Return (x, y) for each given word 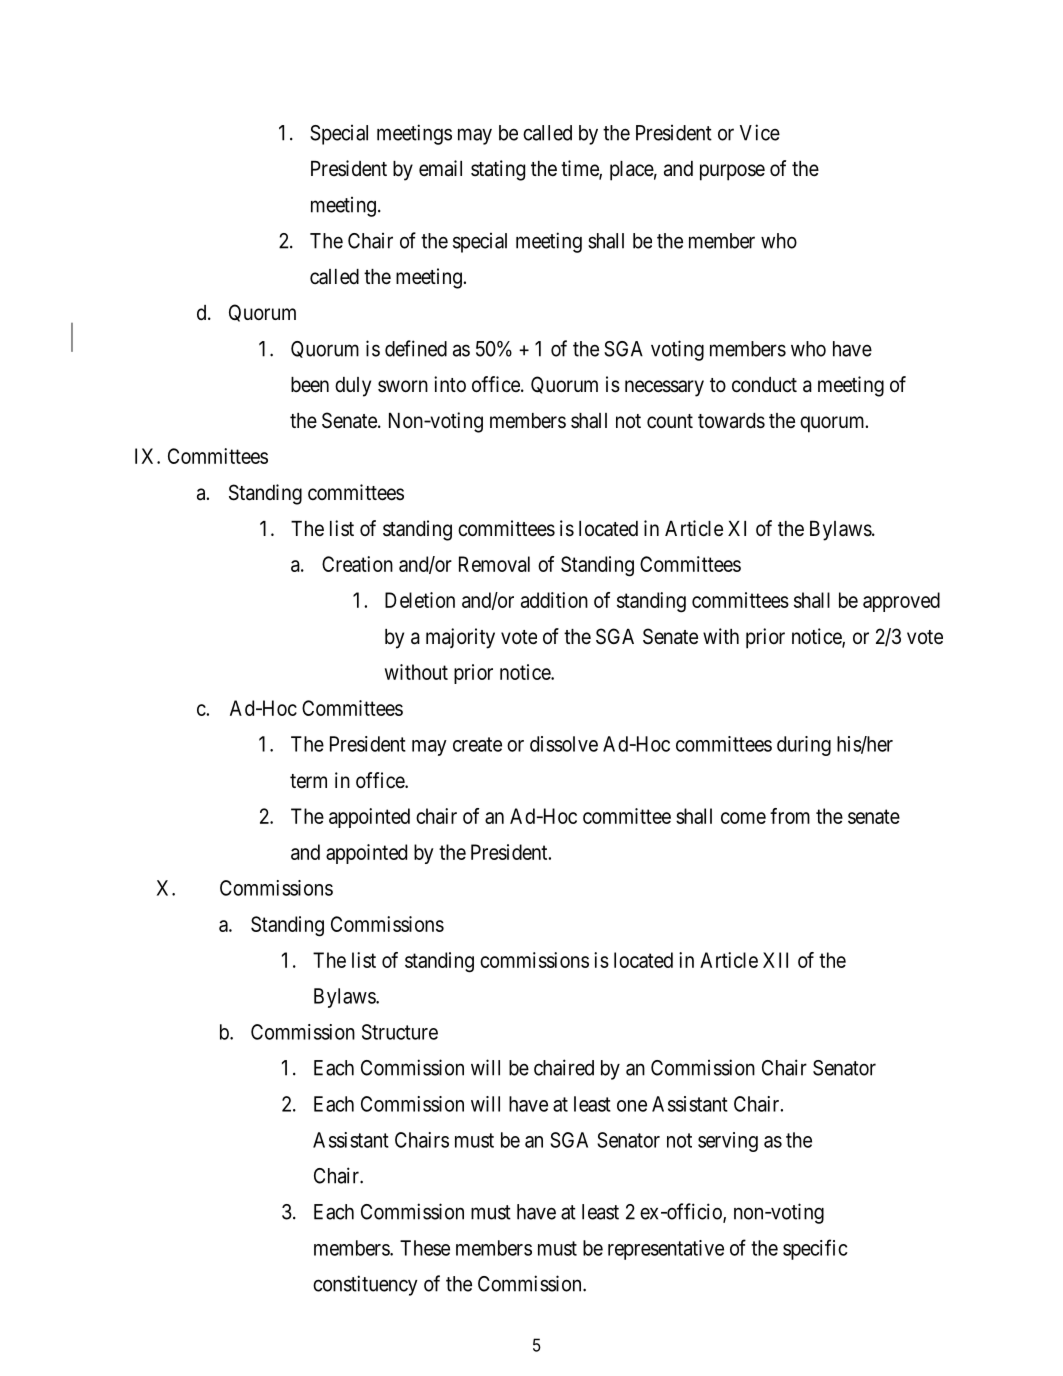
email (440, 168)
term (308, 781)
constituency (365, 1285)
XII (775, 960)
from (790, 816)
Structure (400, 1032)
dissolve (564, 744)
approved (901, 602)
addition (554, 600)
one (632, 1106)
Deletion (420, 600)
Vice (760, 132)
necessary (664, 388)
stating (498, 170)
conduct (764, 385)
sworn (403, 386)
